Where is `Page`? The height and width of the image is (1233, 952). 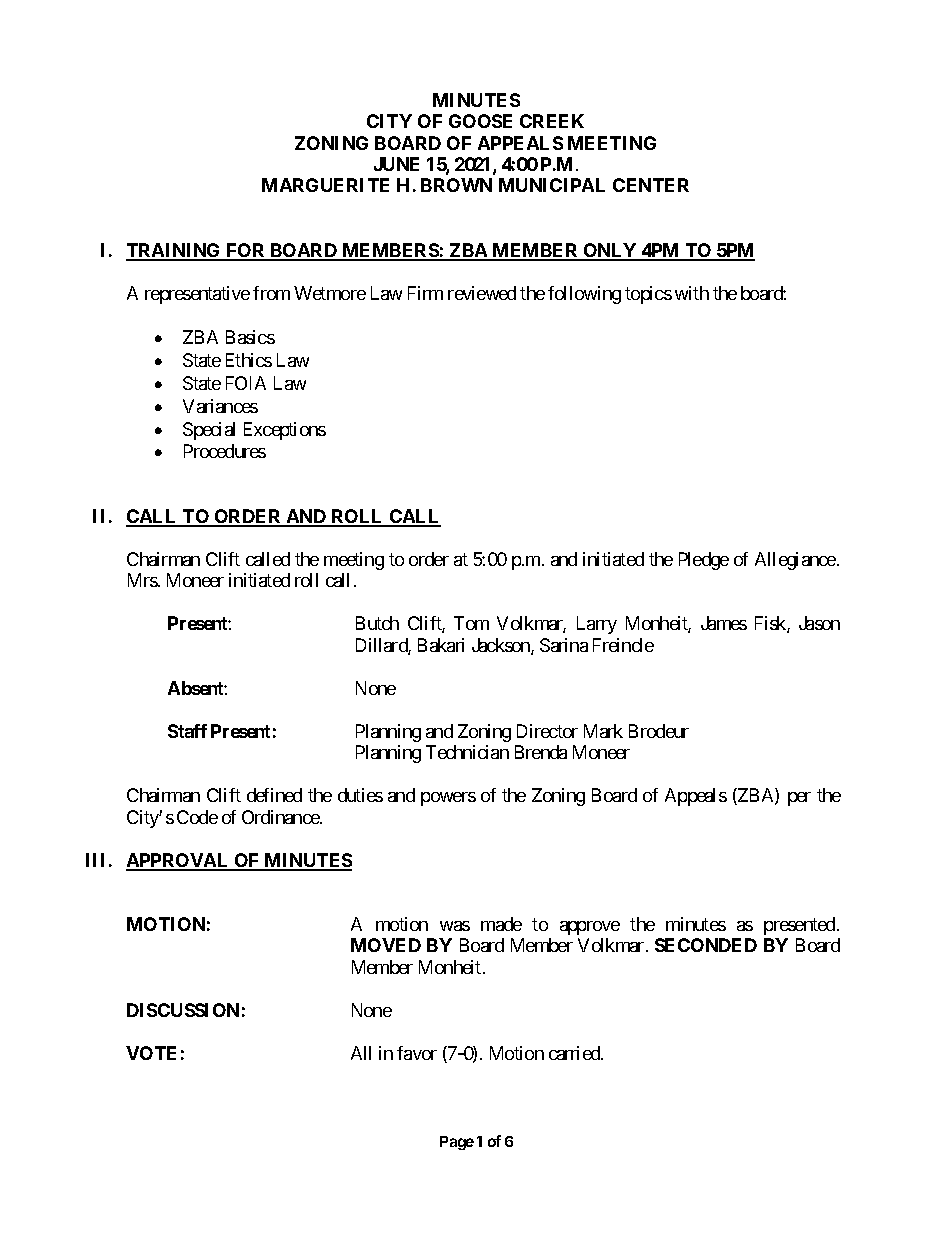 Page is located at coordinates (457, 1143).
